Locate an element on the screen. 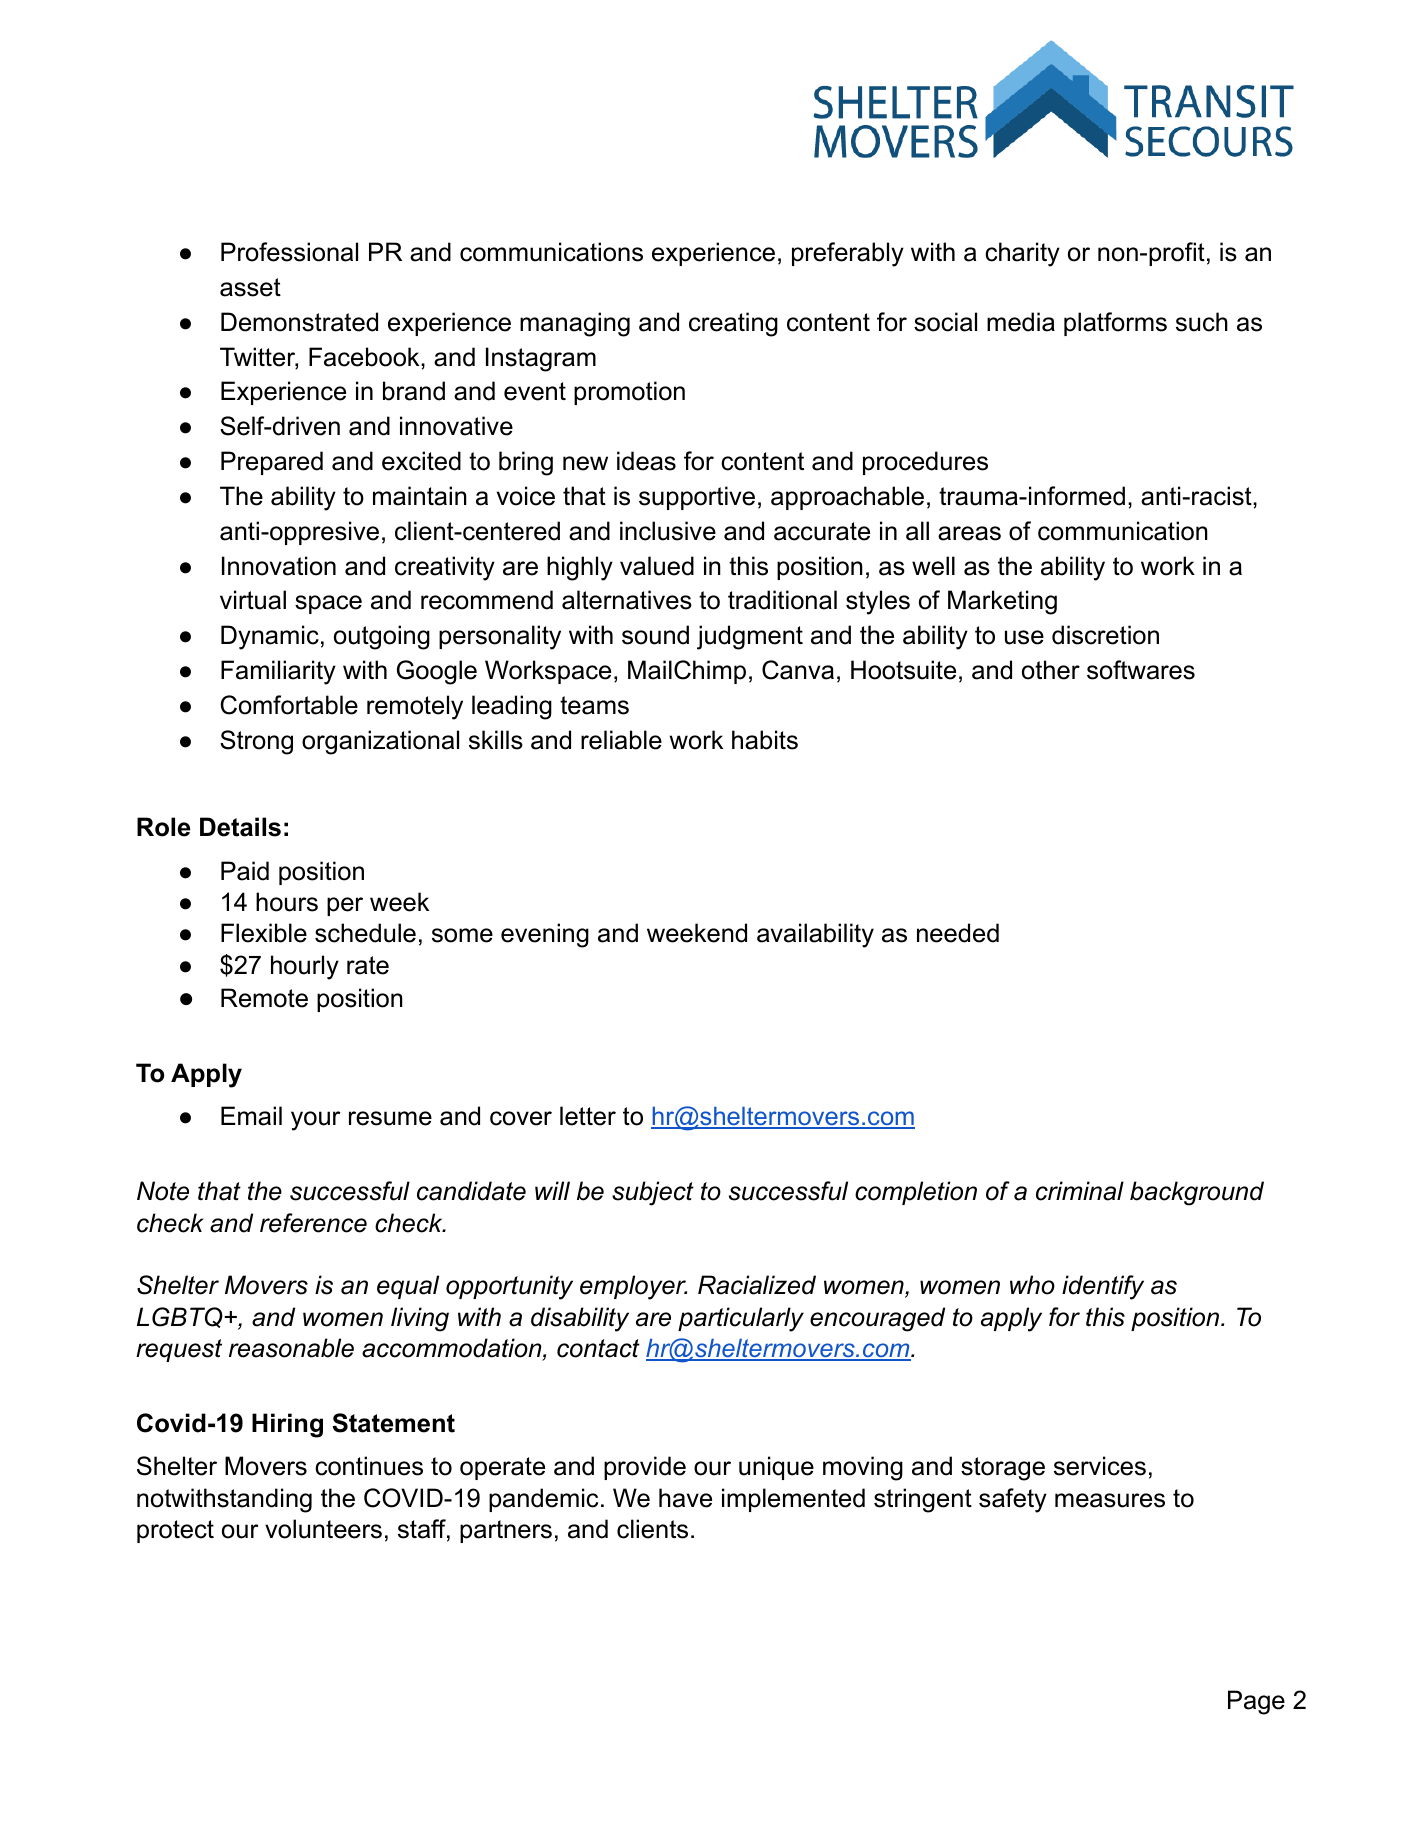  hourly is located at coordinates (305, 967).
